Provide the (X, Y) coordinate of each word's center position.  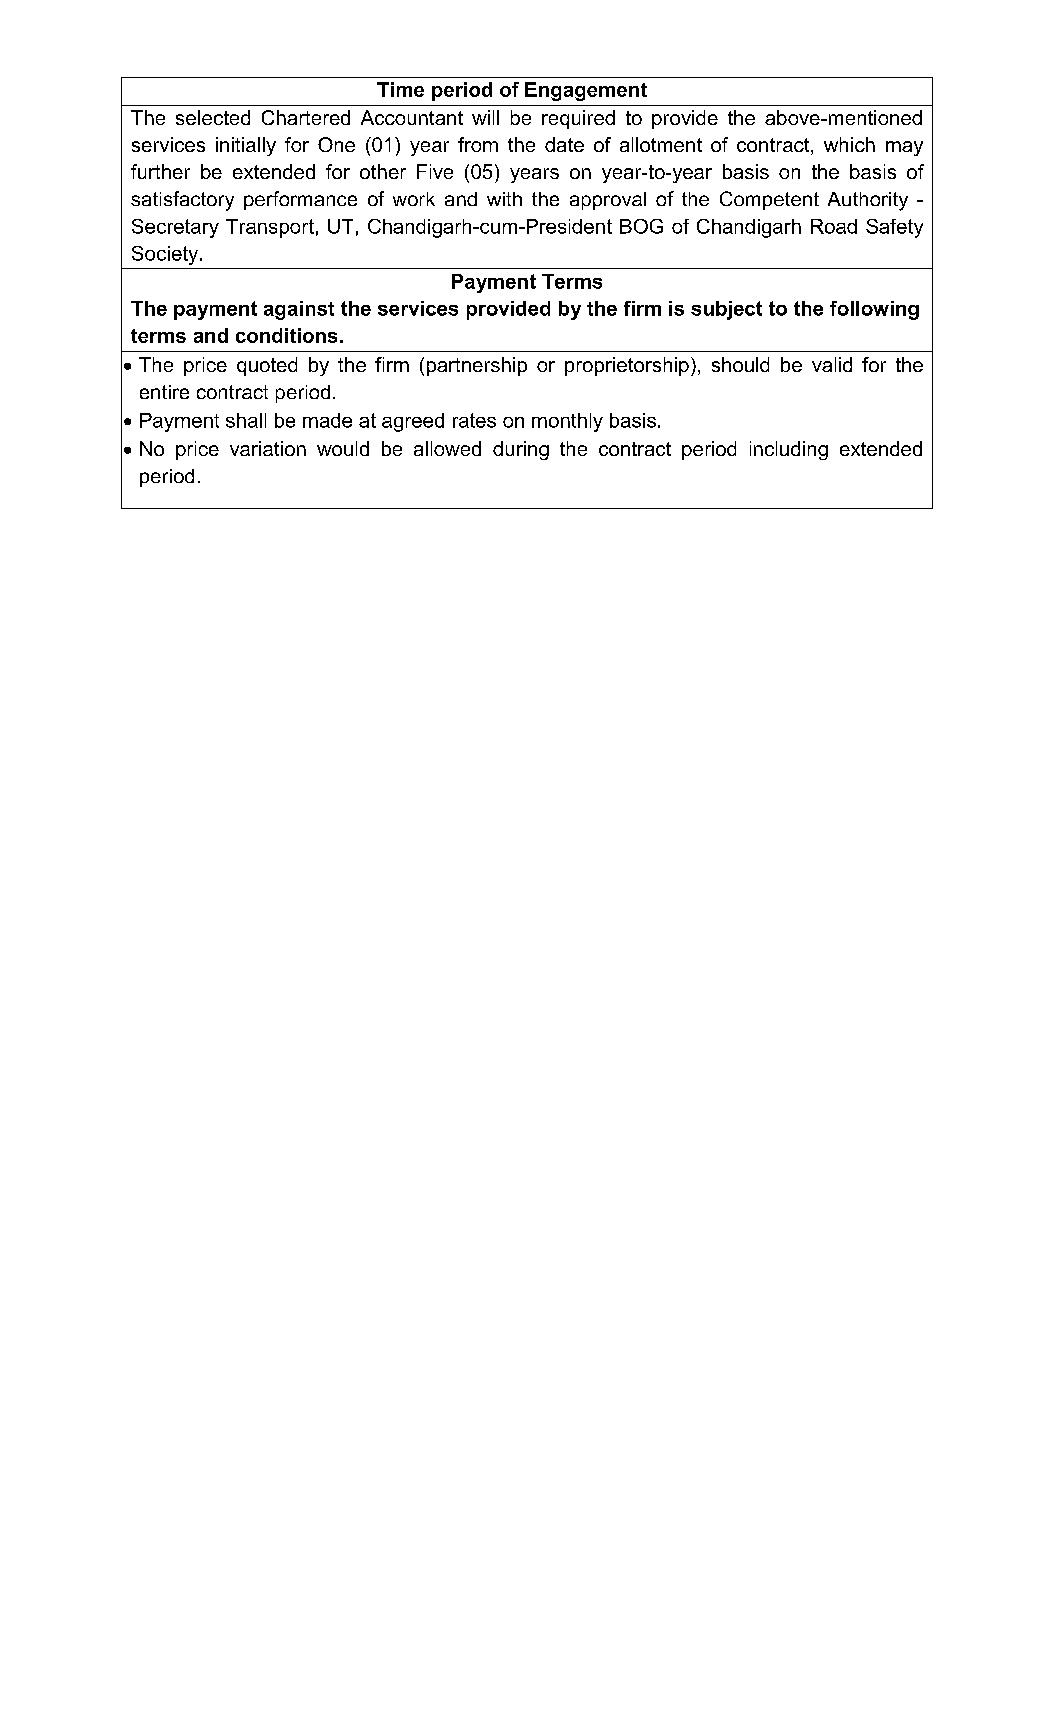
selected (213, 117)
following (874, 310)
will (485, 117)
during (521, 450)
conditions (286, 335)
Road (834, 226)
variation (268, 448)
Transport (270, 228)
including (789, 450)
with (504, 199)
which (849, 144)
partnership (477, 366)
